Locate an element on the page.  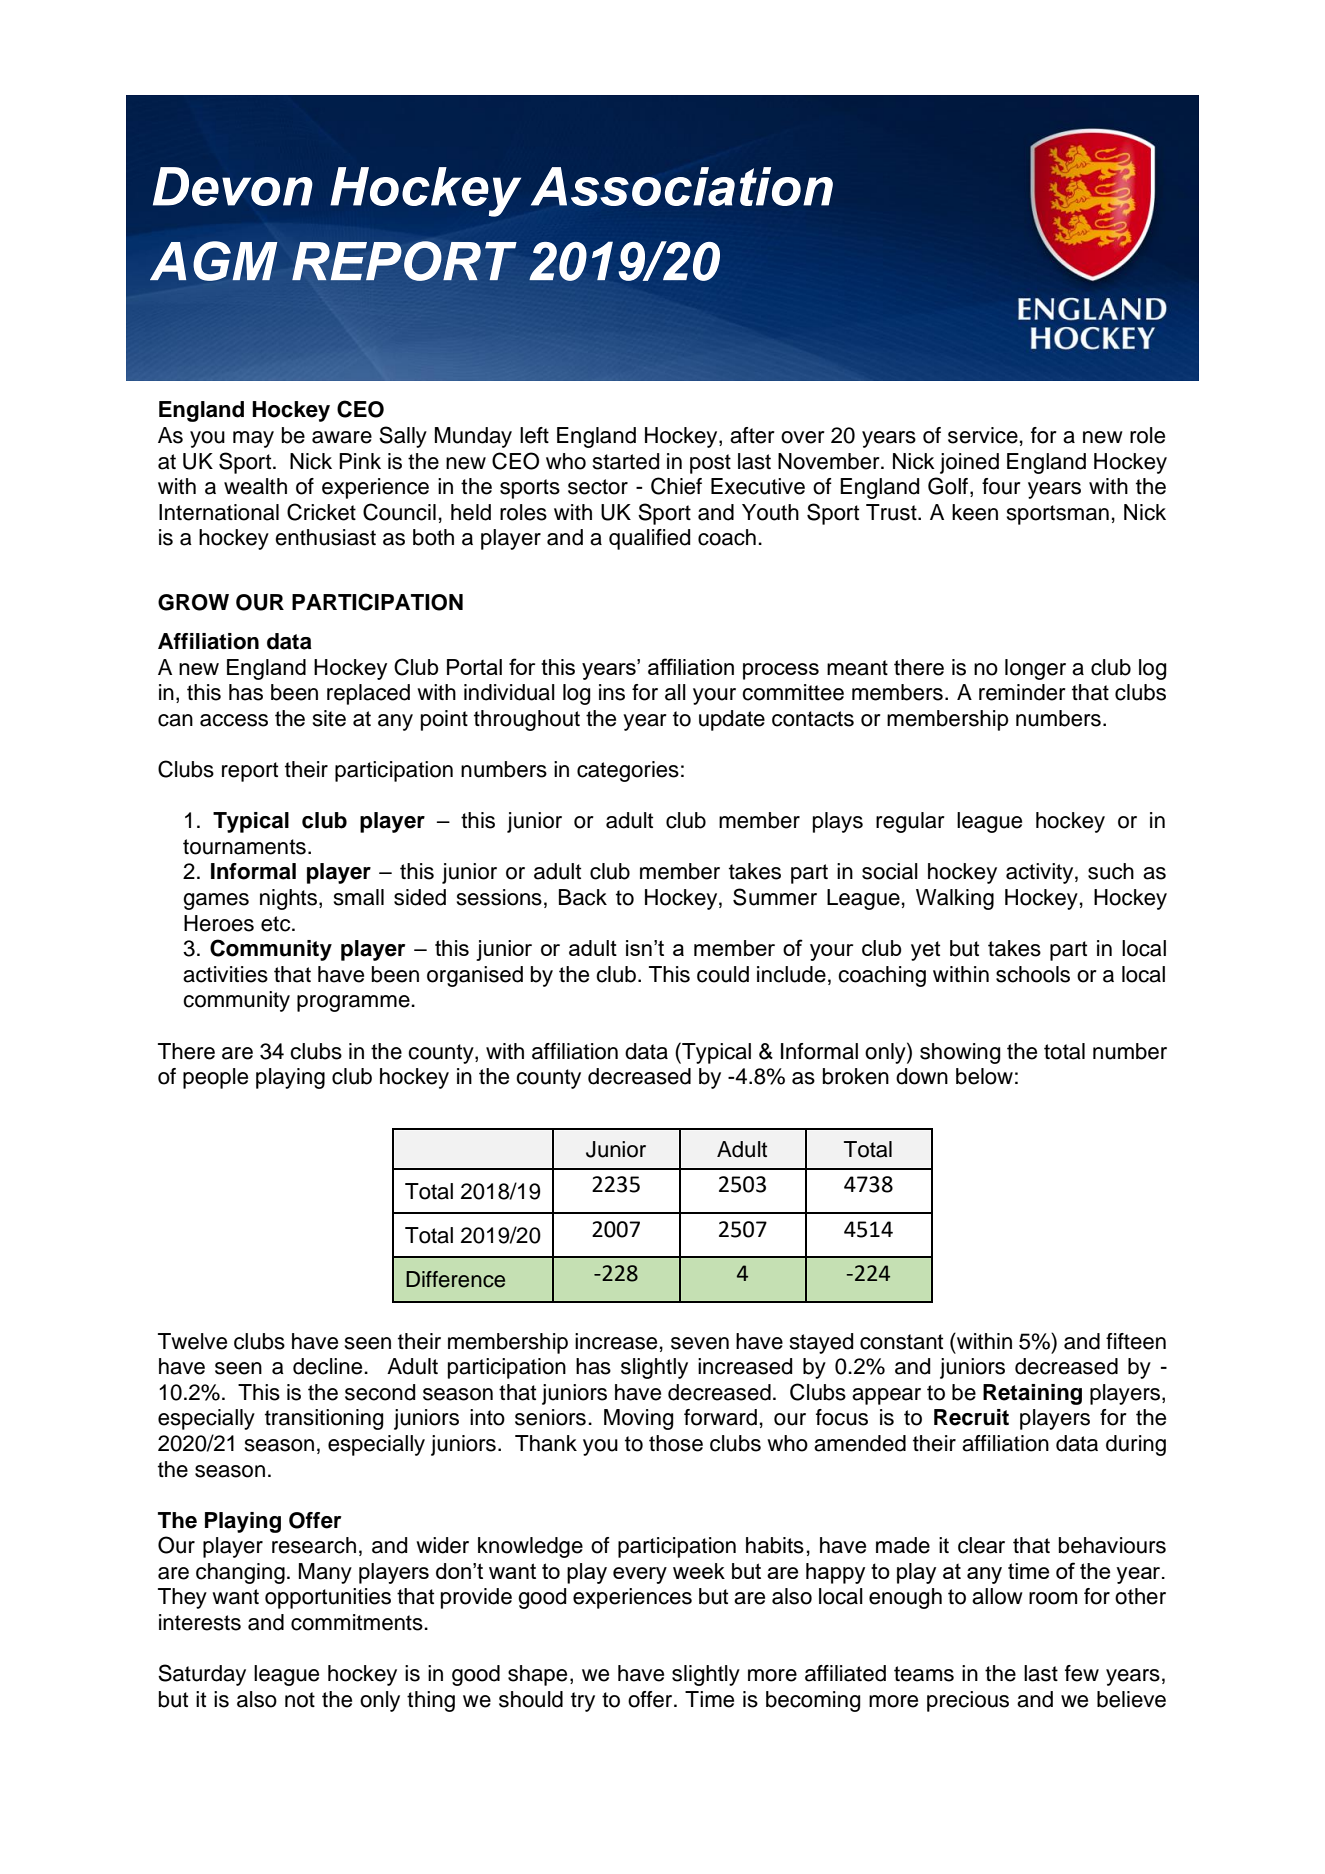
service is located at coordinates (983, 435).
